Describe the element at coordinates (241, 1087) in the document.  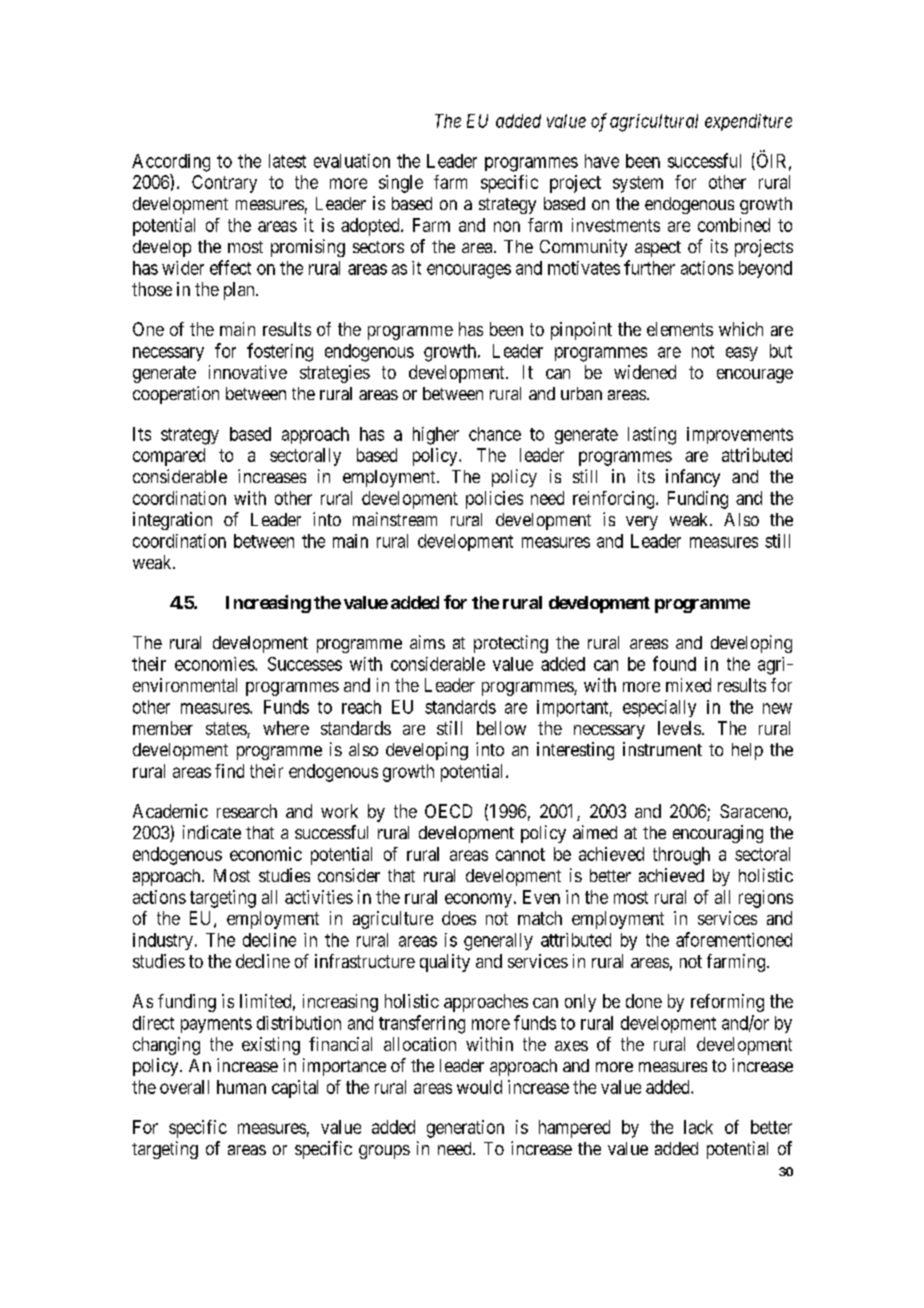
I see `human` at that location.
